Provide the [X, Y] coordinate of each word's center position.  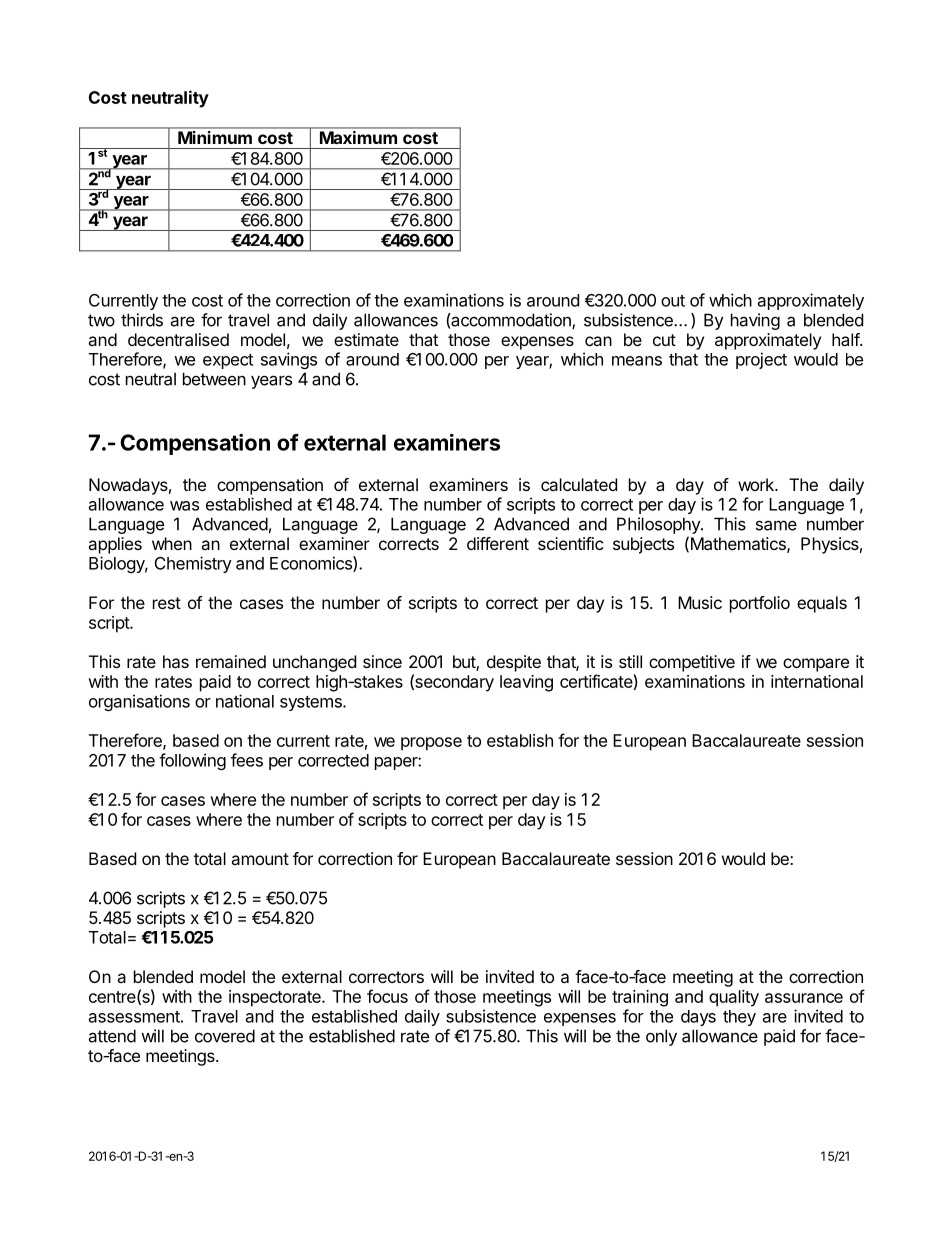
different [498, 543]
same [776, 525]
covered [225, 1036]
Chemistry [193, 564]
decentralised [178, 339]
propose [431, 744]
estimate [366, 339]
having [755, 321]
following [192, 761]
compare [816, 665]
